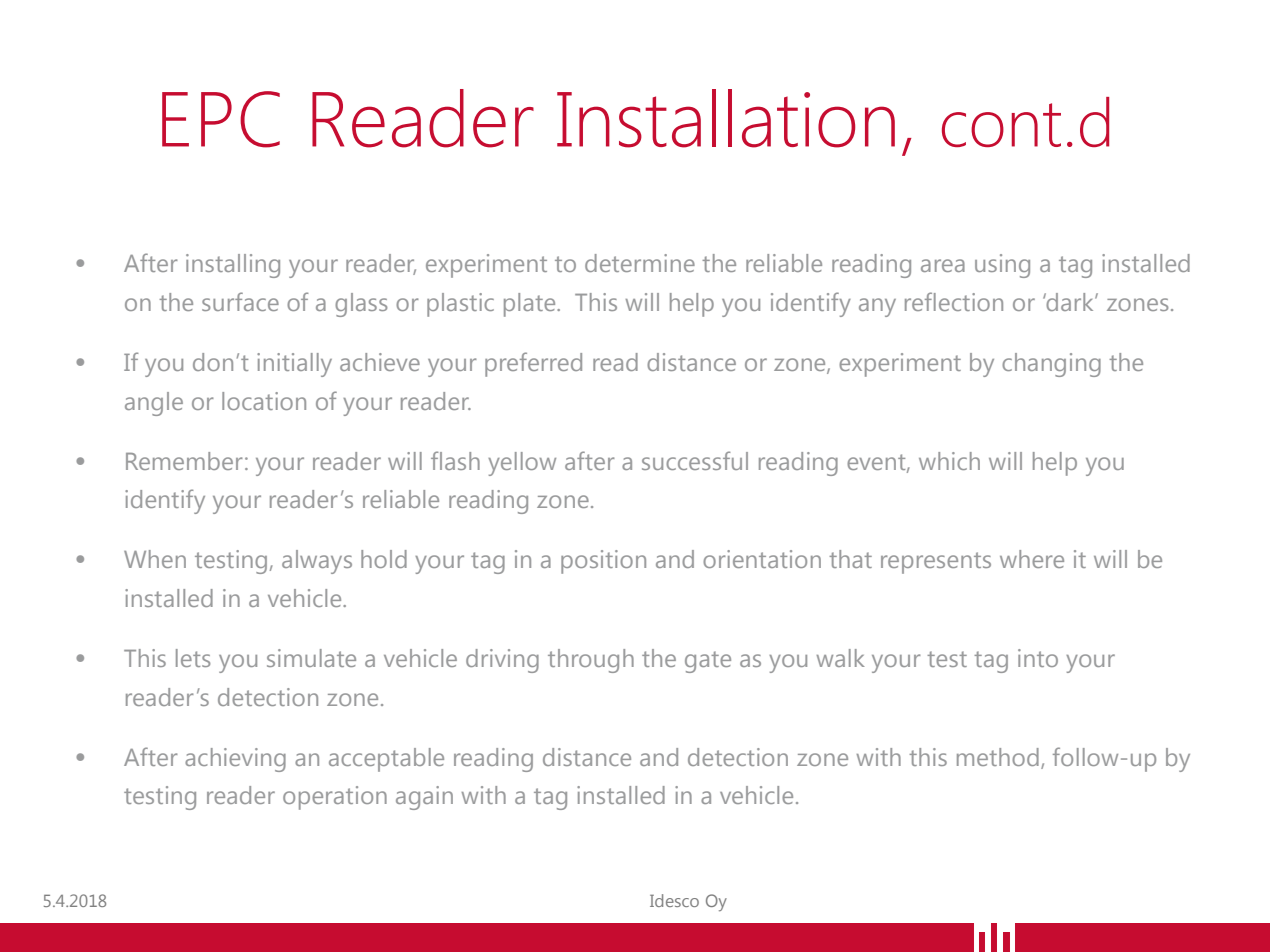 The image size is (1270, 952). Describe the element at coordinates (240, 301) in the document. I see `surface` at that location.
